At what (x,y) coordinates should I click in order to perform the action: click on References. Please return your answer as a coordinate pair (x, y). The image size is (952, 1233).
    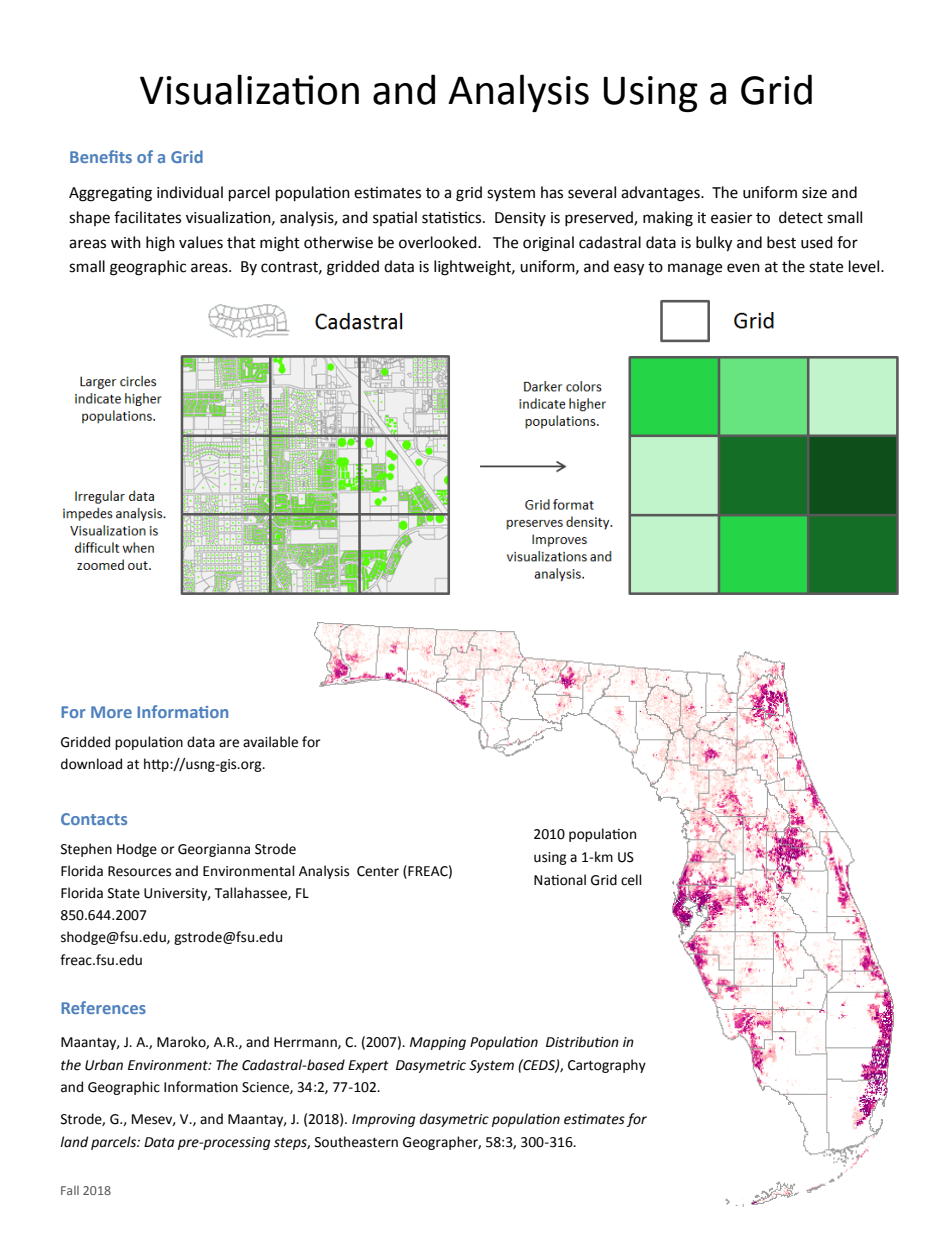
    Looking at the image, I should click on (103, 1007).
